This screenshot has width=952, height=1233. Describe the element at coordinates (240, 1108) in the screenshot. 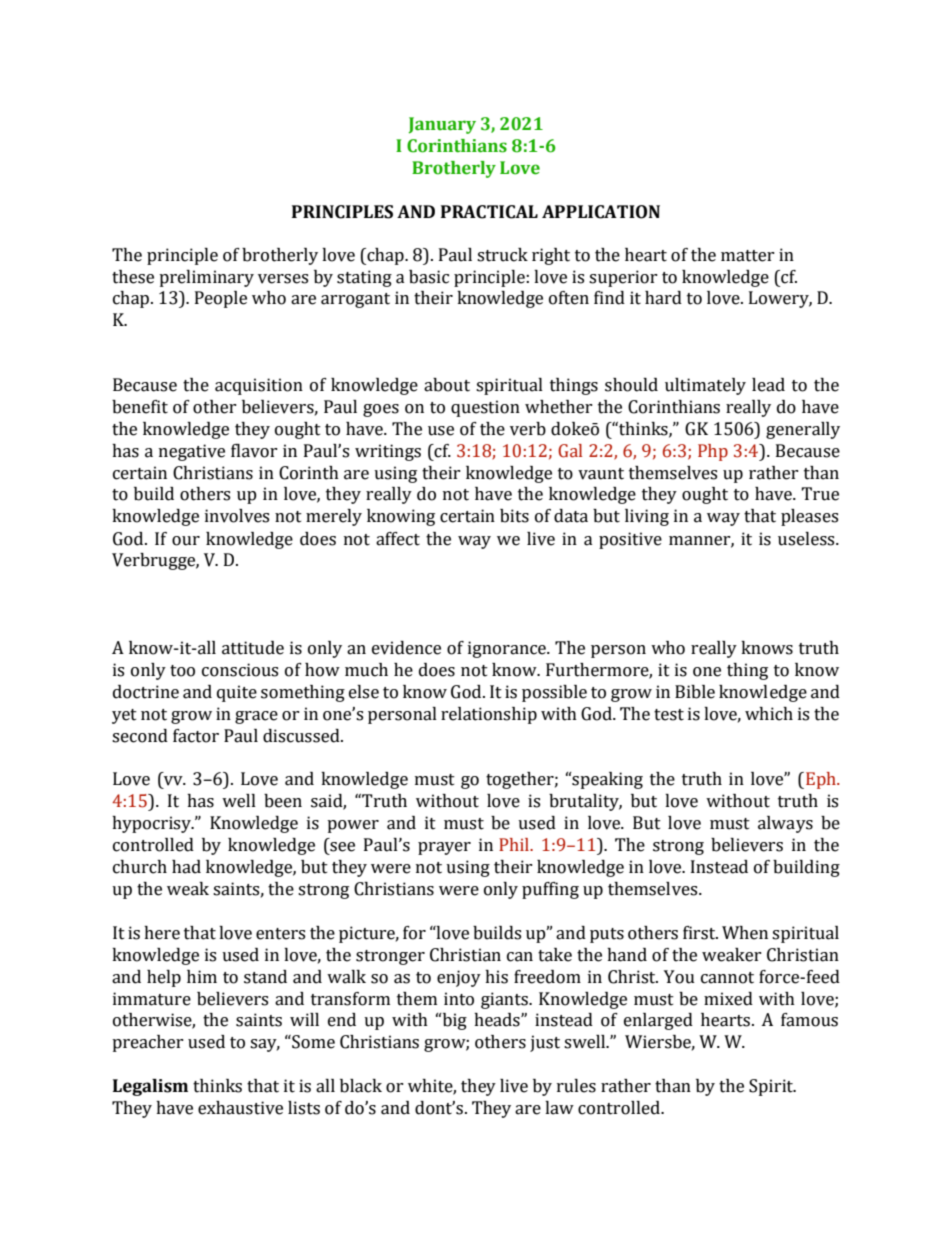

I see `exhaustive` at that location.
